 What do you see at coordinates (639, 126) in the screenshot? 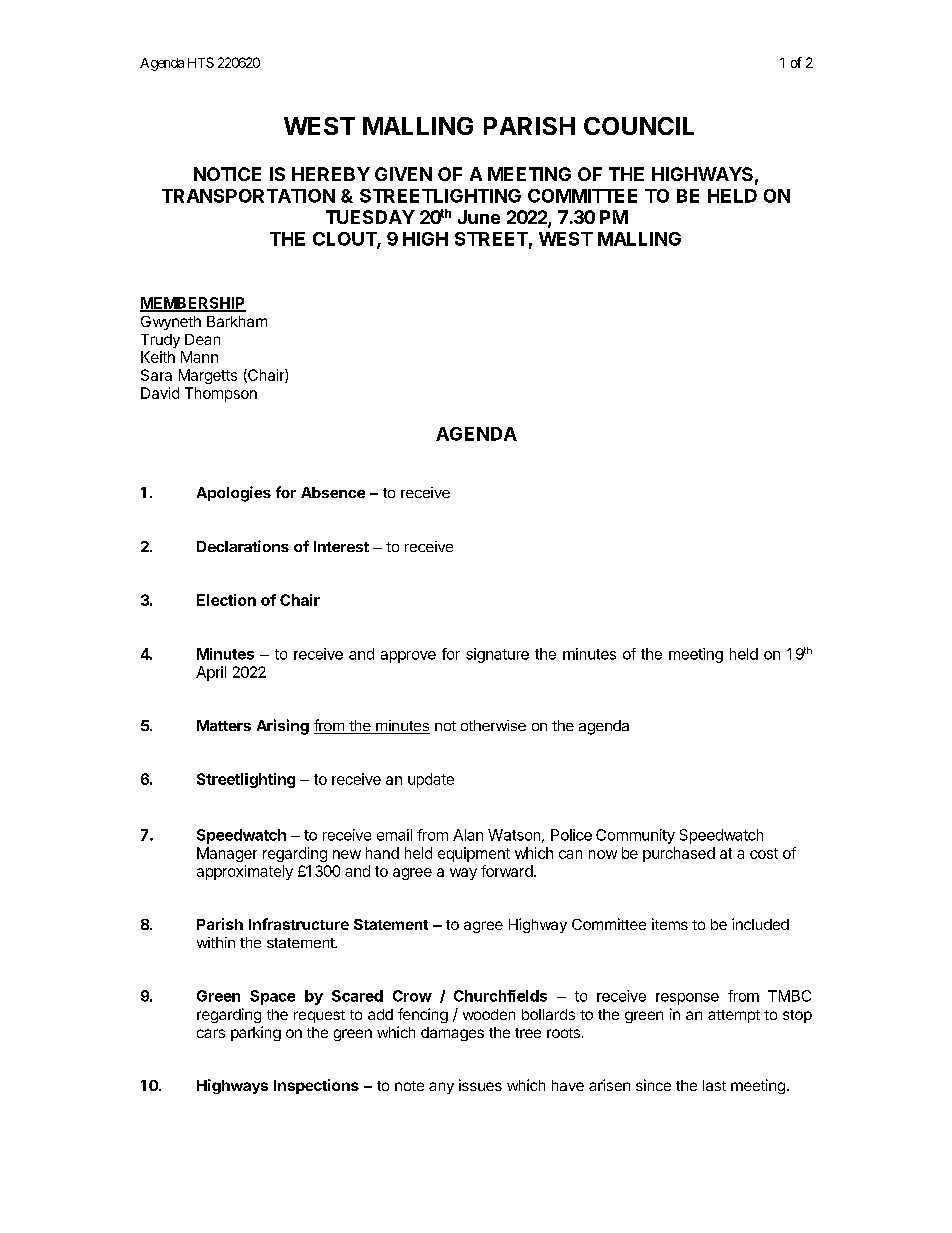
I see `COUNCIL` at bounding box center [639, 126].
